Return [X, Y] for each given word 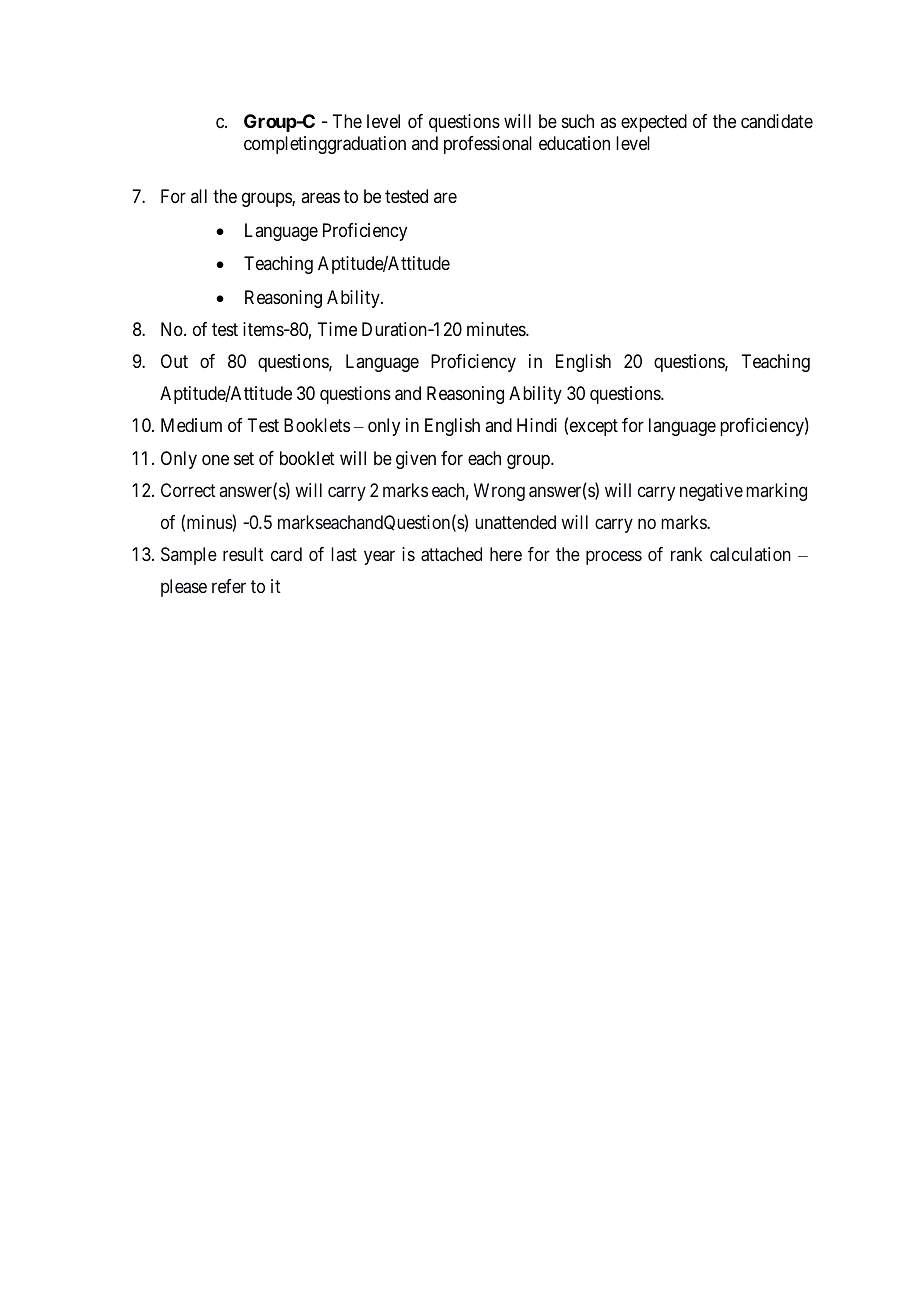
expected [654, 123]
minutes [497, 329]
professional [488, 145]
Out [174, 361]
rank [686, 554]
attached [451, 554]
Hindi [537, 425]
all [199, 196]
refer [229, 586]
